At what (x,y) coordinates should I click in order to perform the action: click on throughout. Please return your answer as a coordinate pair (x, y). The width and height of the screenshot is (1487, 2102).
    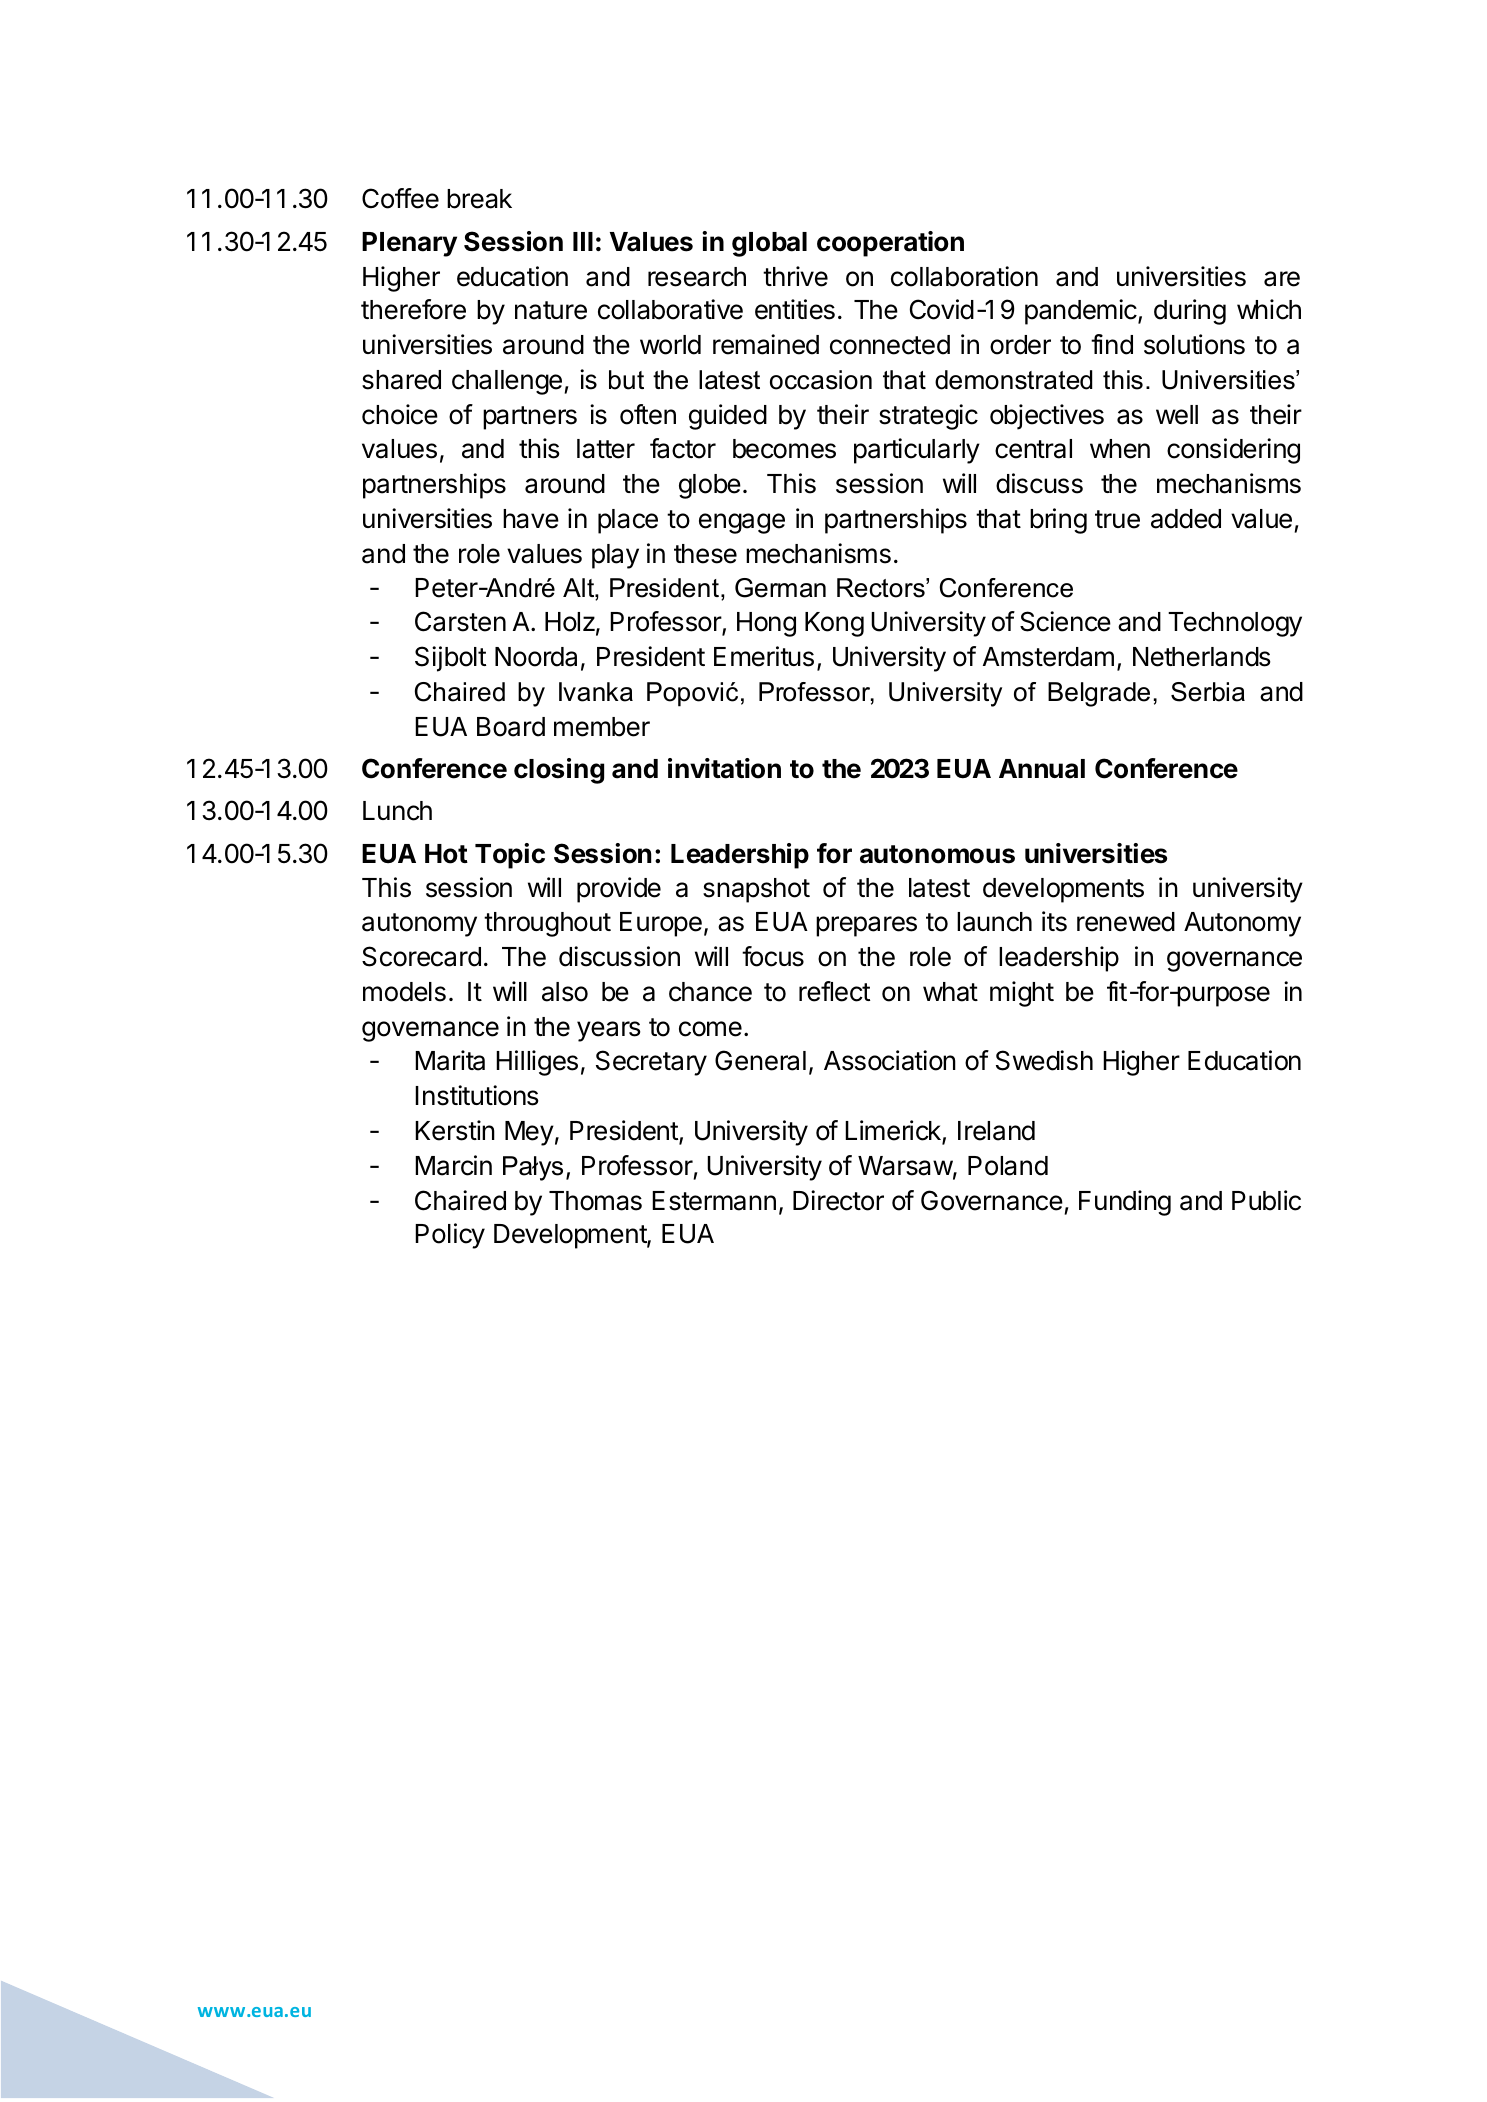
    Looking at the image, I should click on (547, 924).
